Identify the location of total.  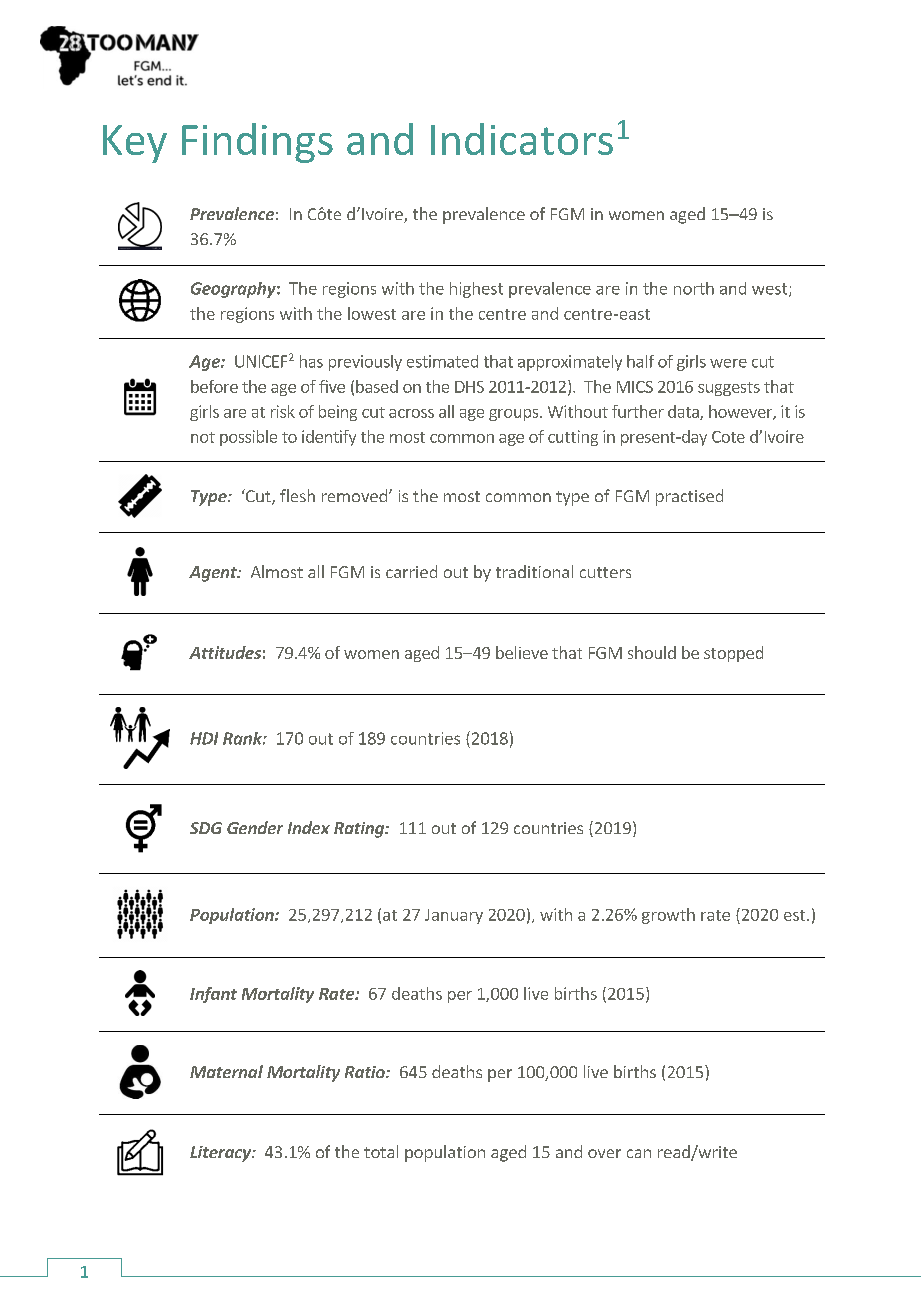
(381, 1151).
